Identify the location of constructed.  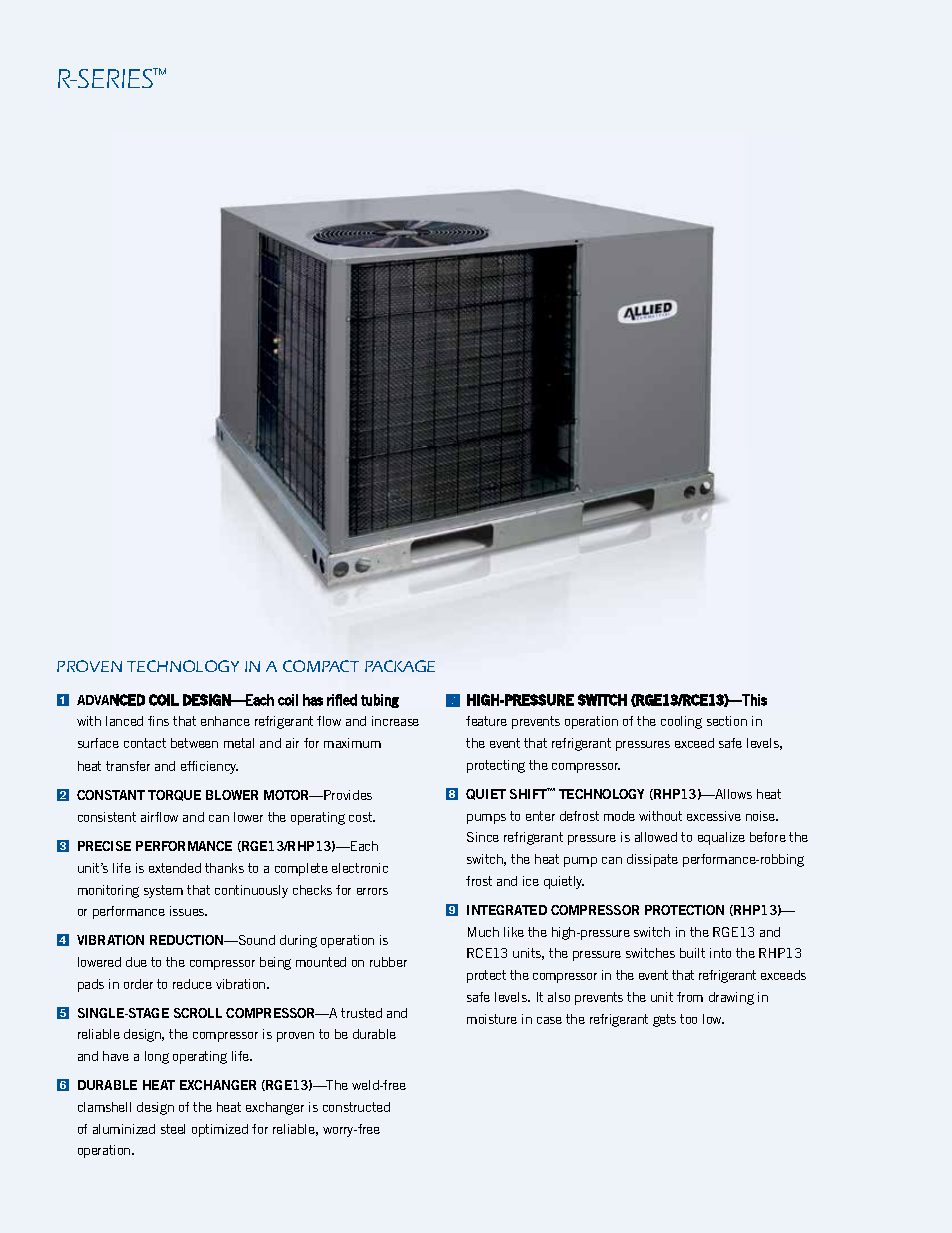
(356, 1107).
